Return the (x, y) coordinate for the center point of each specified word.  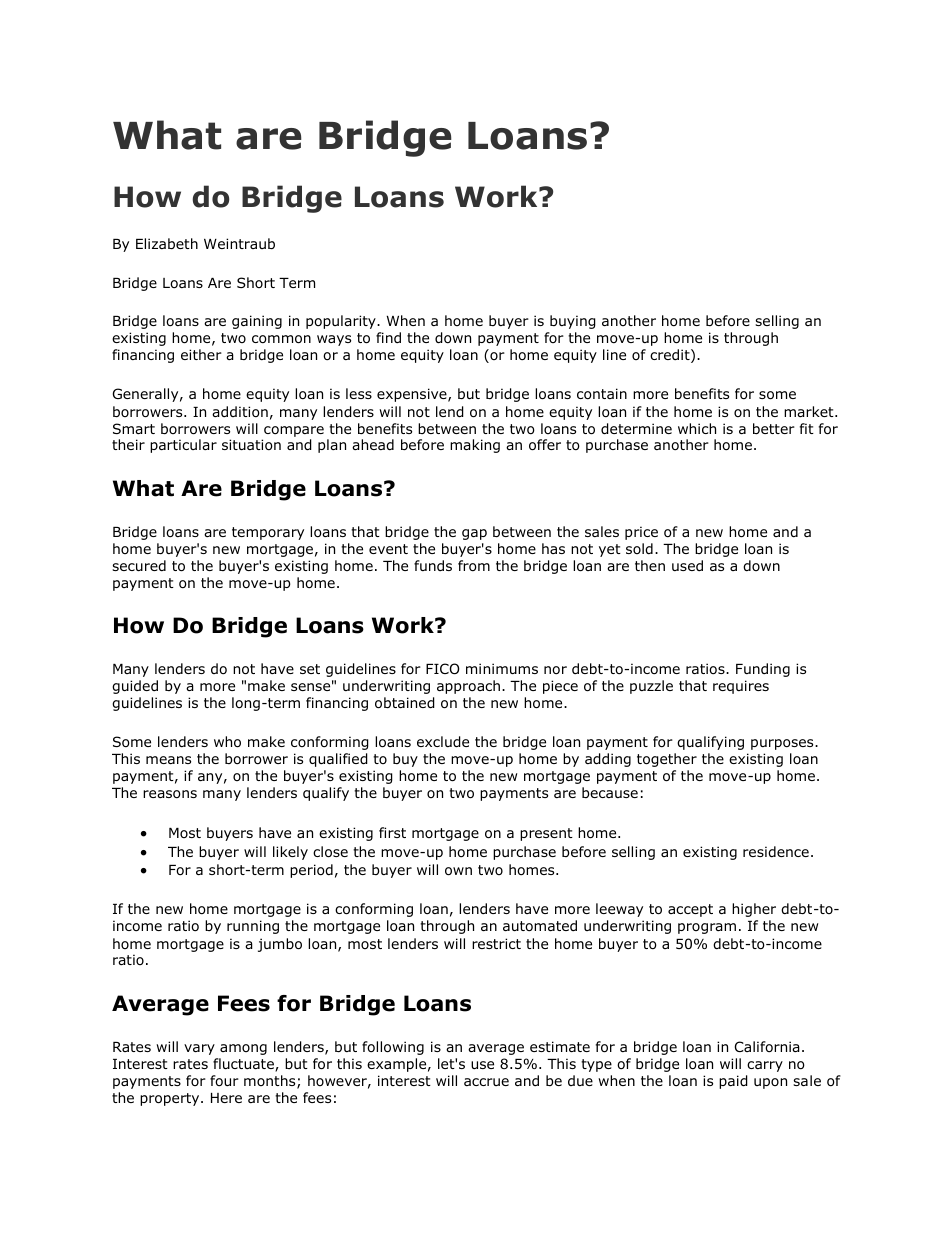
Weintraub (239, 243)
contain (602, 394)
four (224, 1081)
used (687, 565)
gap (474, 534)
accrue (486, 1082)
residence (776, 851)
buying (573, 322)
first (392, 832)
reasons (170, 794)
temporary (268, 533)
